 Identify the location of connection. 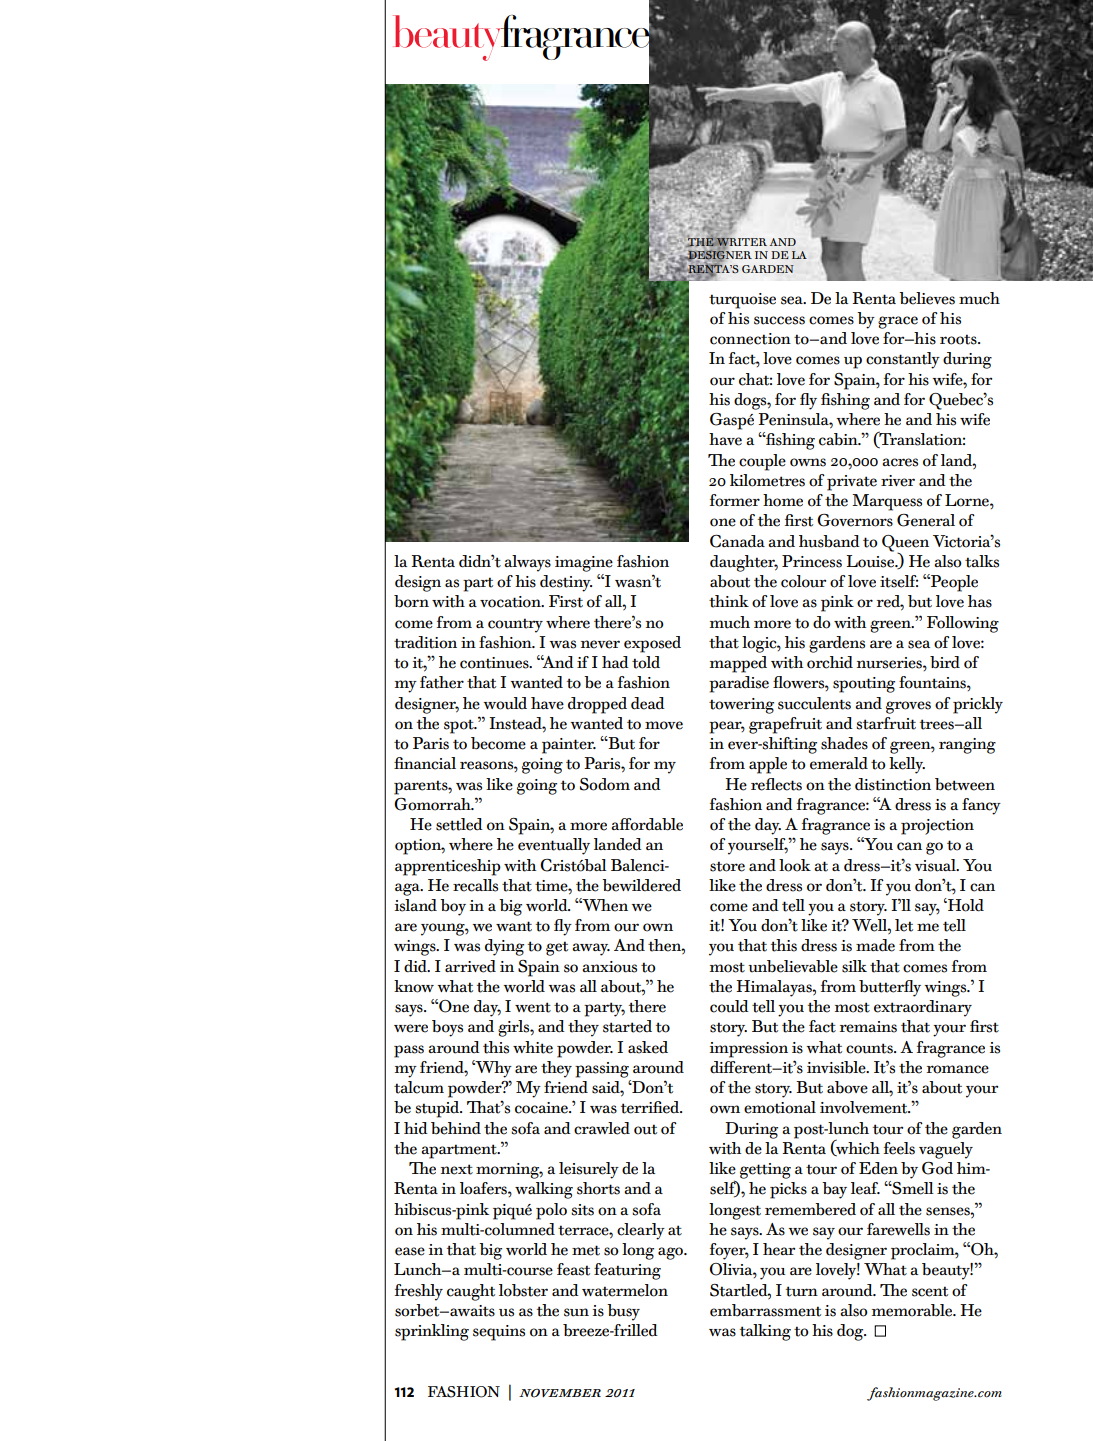
(750, 339).
